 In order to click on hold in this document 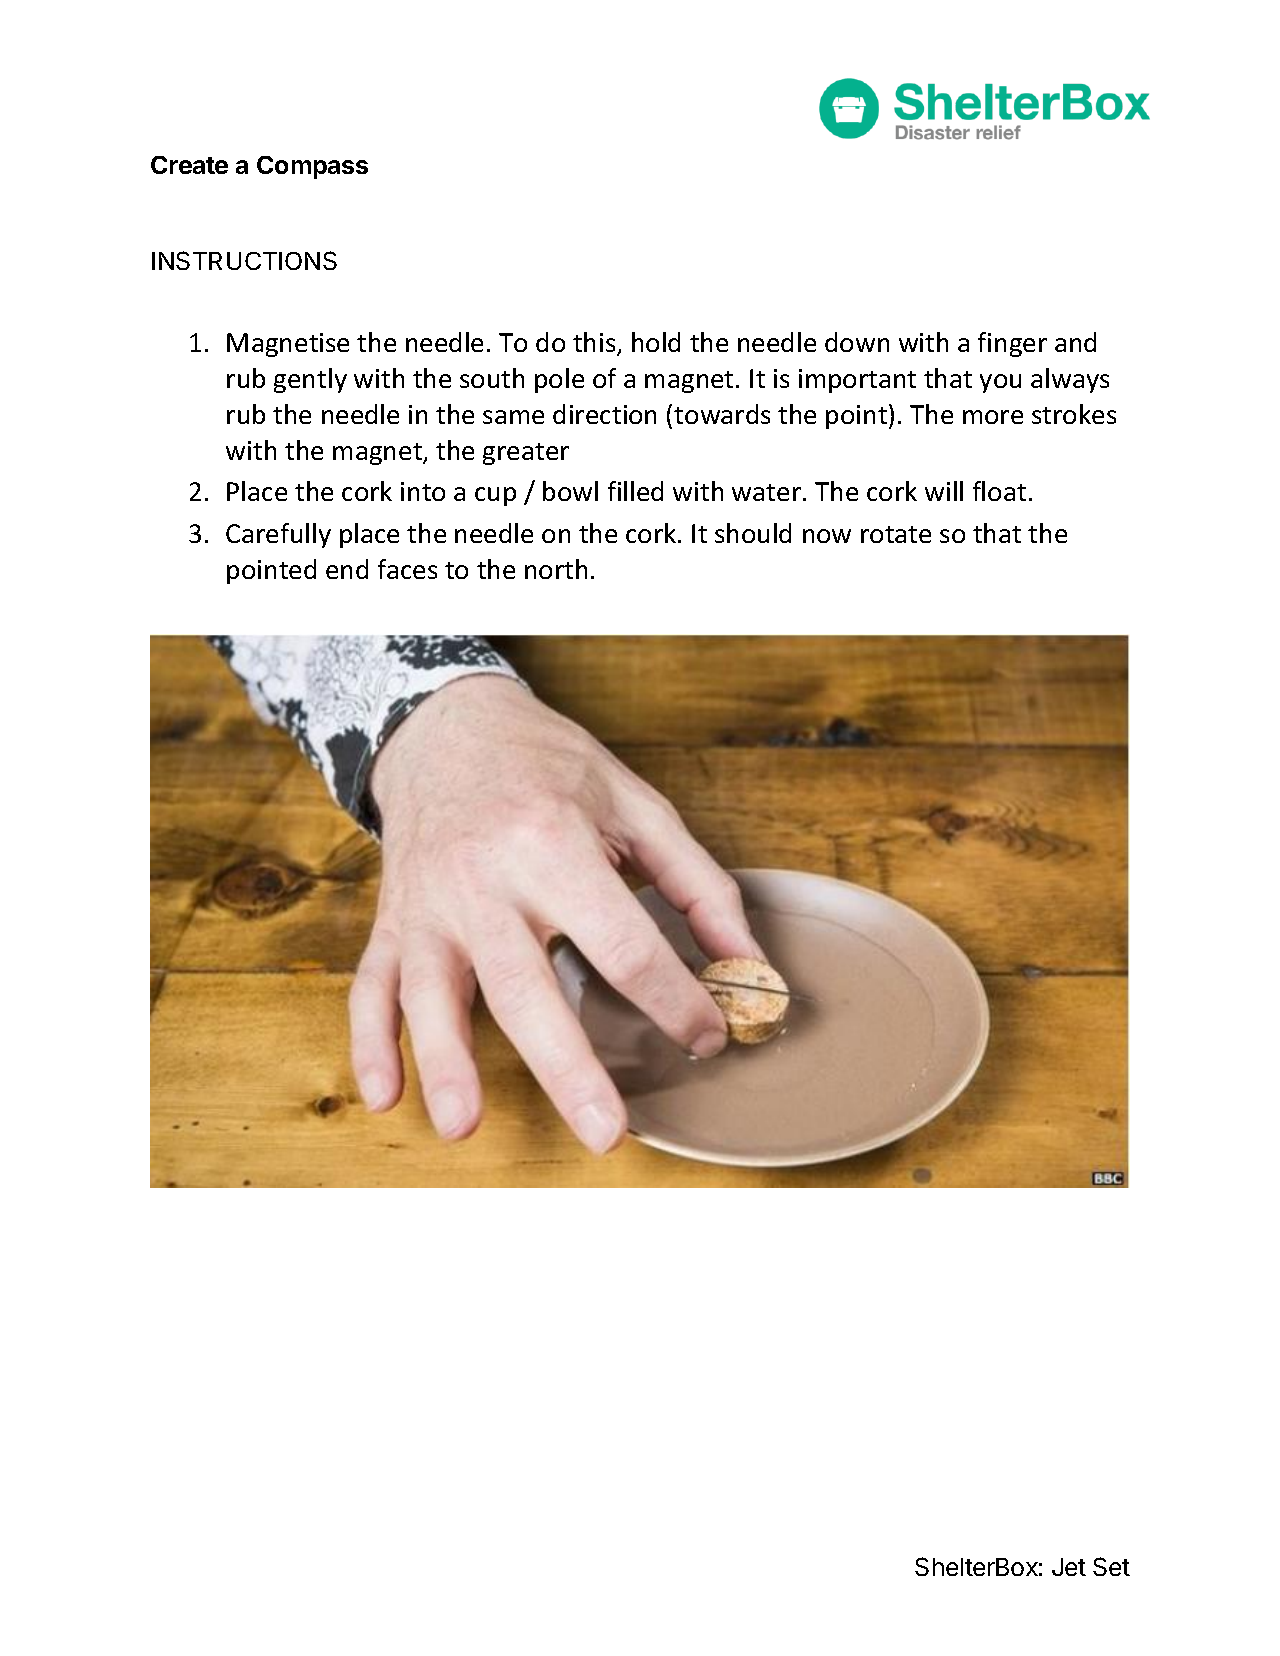, I will do `click(656, 342)`.
